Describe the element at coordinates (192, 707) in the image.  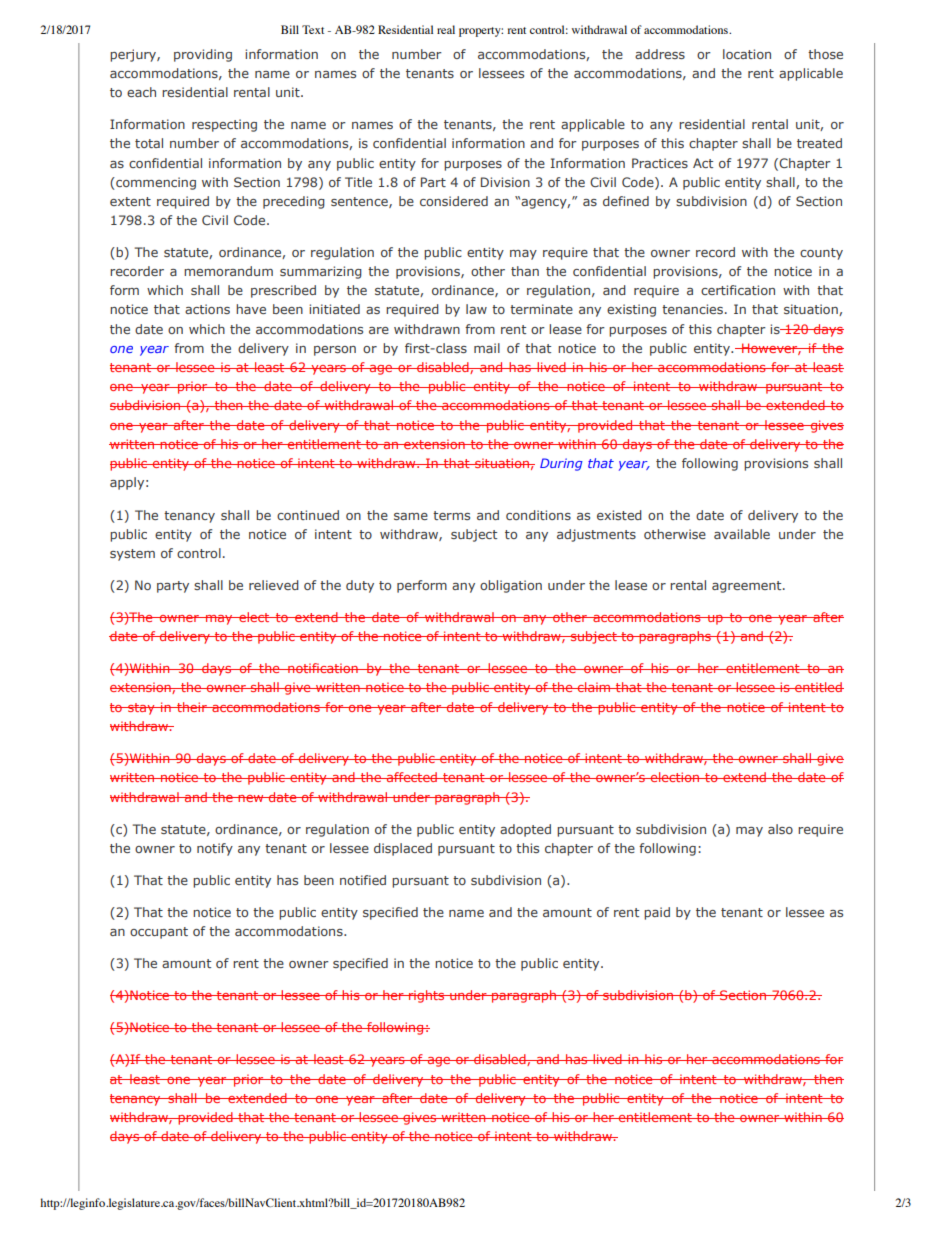
I see `their` at that location.
